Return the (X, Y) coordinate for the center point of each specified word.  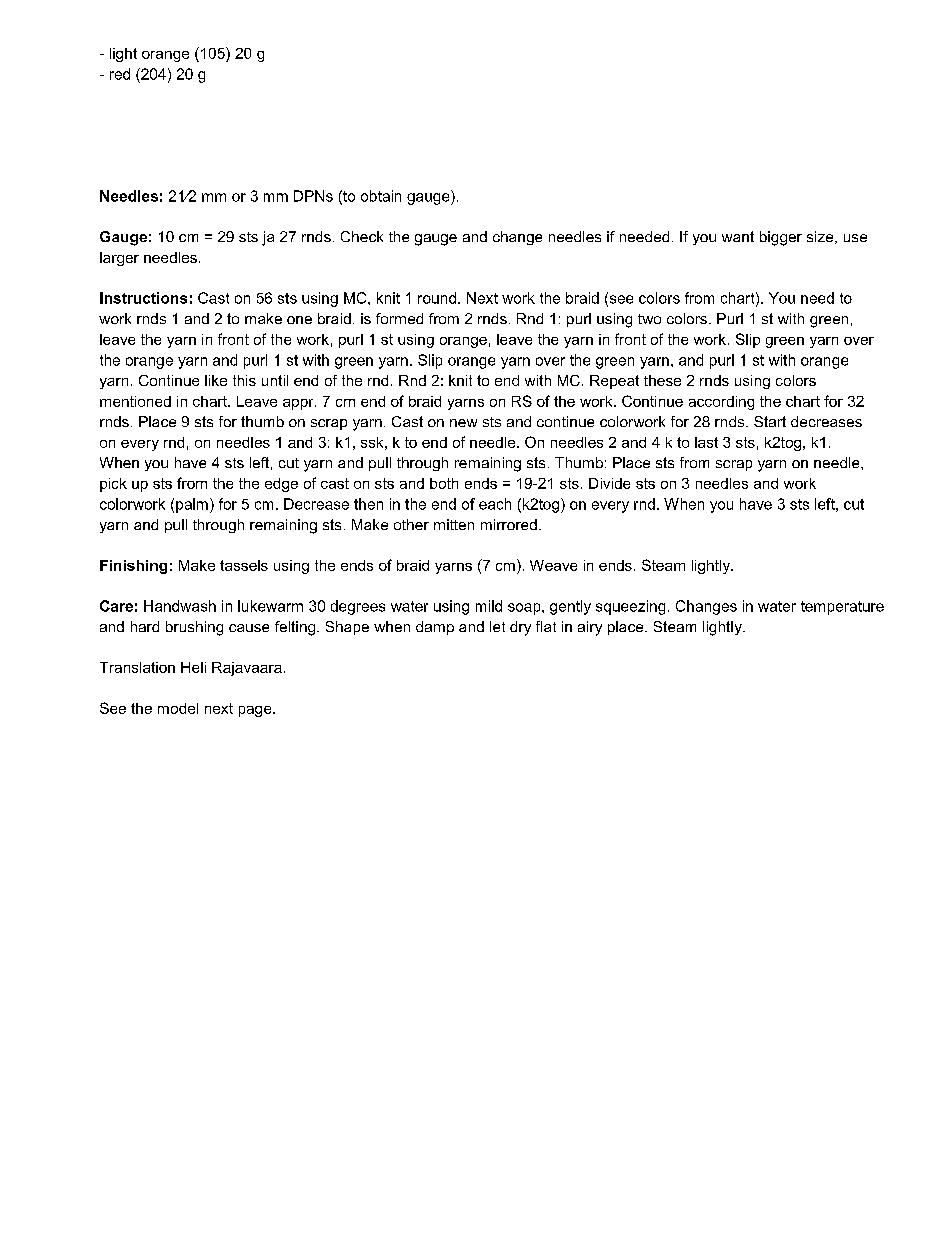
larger (119, 259)
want (738, 236)
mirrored (509, 524)
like (216, 380)
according (721, 403)
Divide (609, 483)
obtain (381, 196)
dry (520, 628)
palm (192, 505)
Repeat (614, 382)
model (178, 708)
